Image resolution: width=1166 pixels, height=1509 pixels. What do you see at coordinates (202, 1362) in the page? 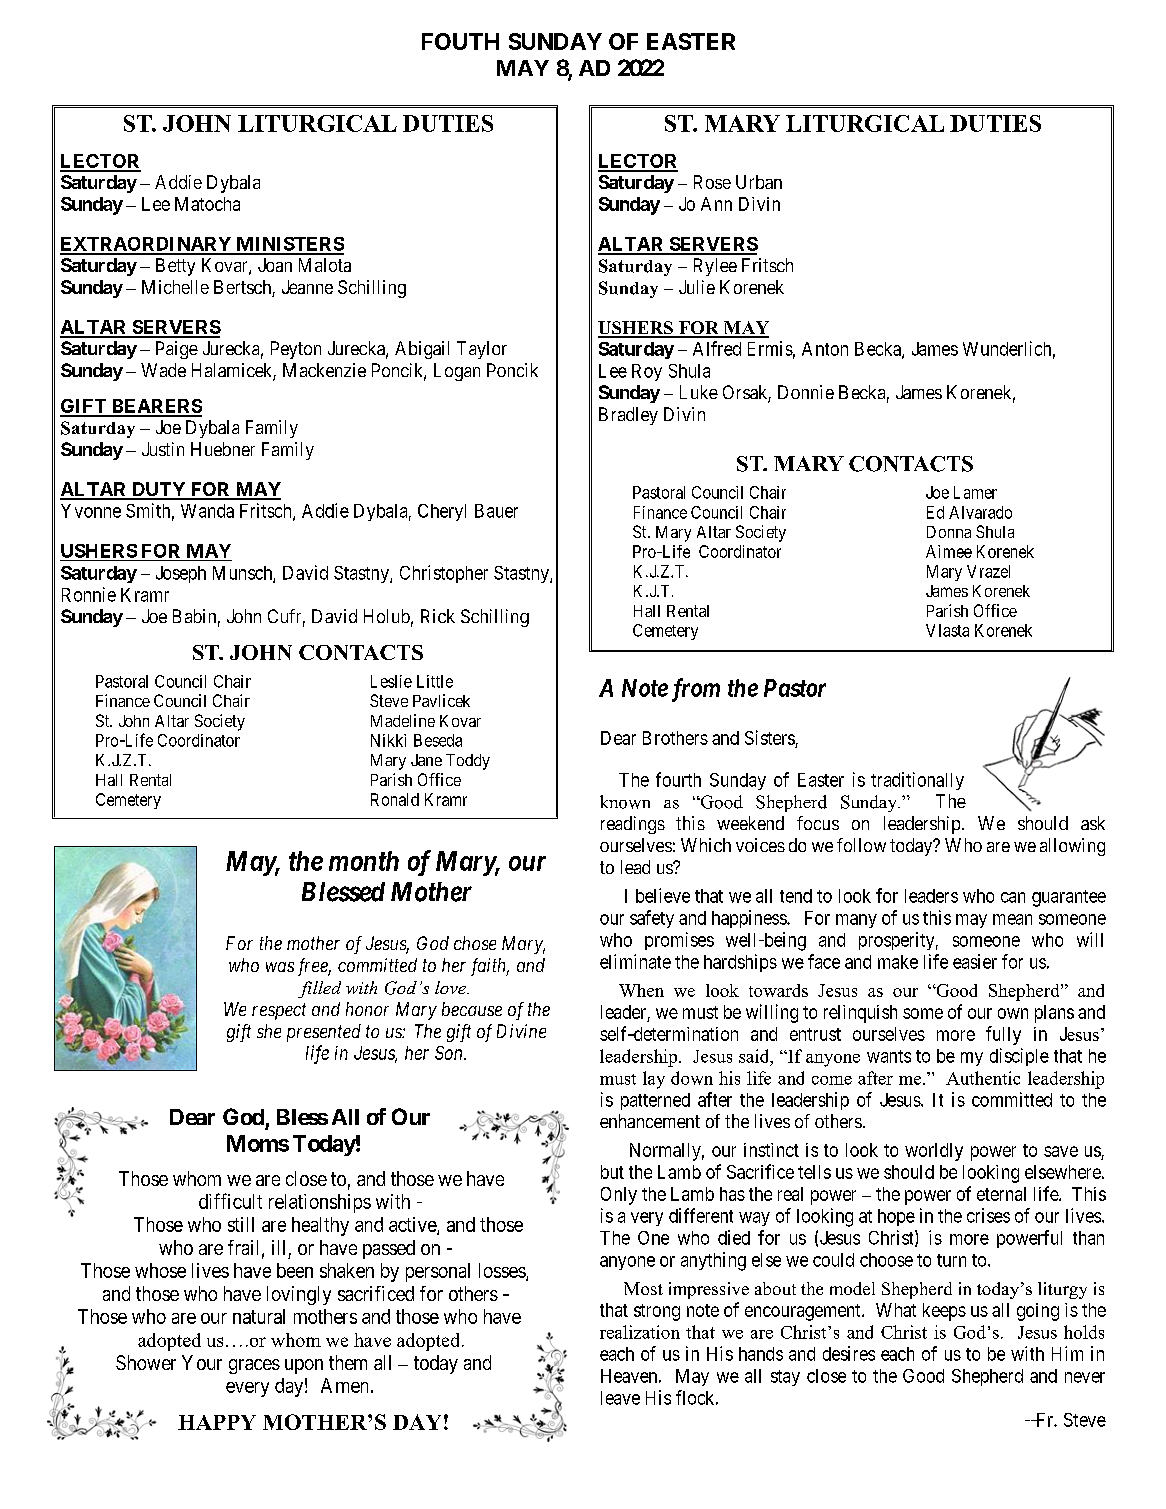
I see `Your` at bounding box center [202, 1362].
